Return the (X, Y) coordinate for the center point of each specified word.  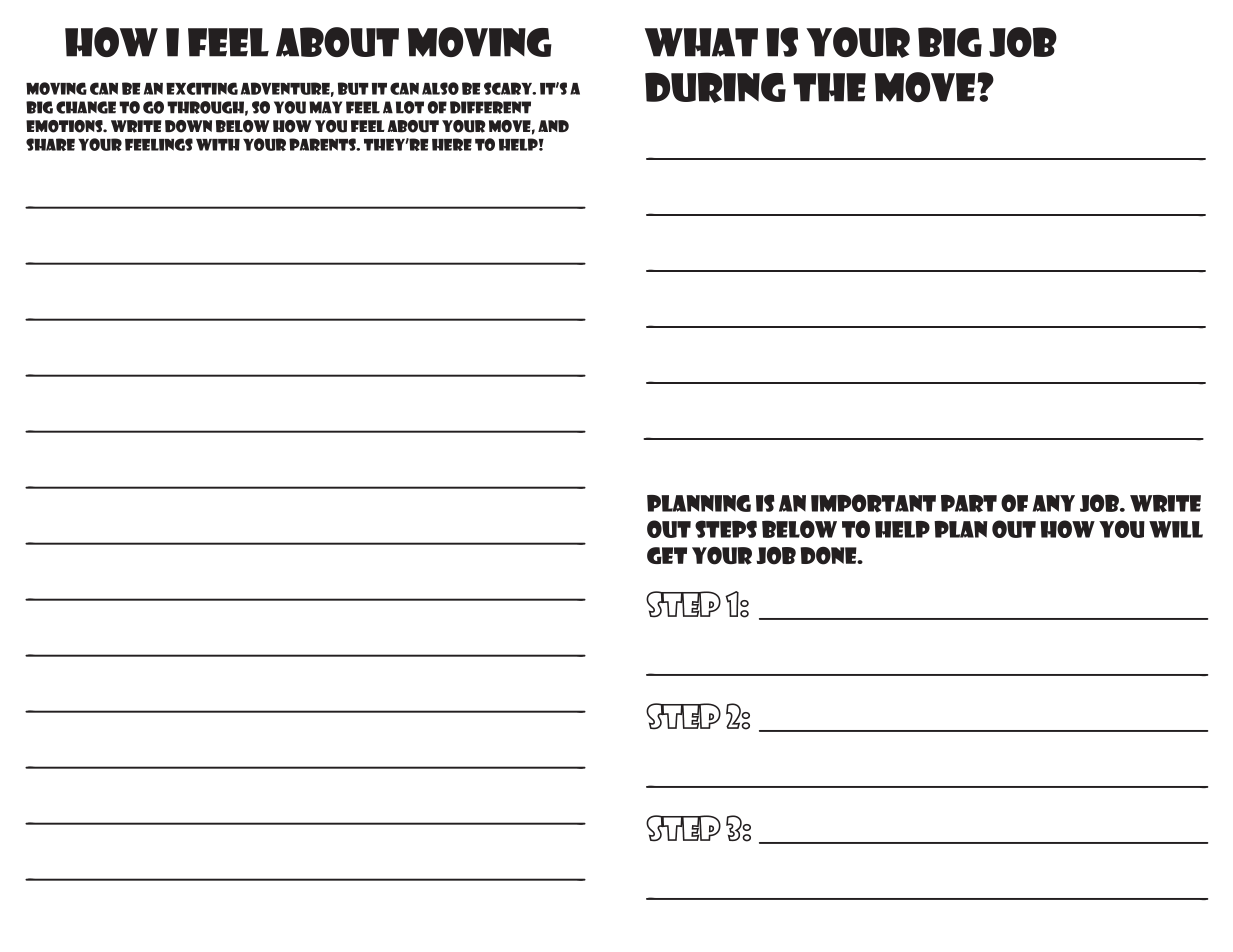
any (1054, 503)
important (873, 503)
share (50, 144)
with (218, 145)
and (553, 126)
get (667, 555)
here (452, 144)
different (490, 107)
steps (726, 529)
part (969, 504)
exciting (202, 88)
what (701, 42)
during (715, 87)
